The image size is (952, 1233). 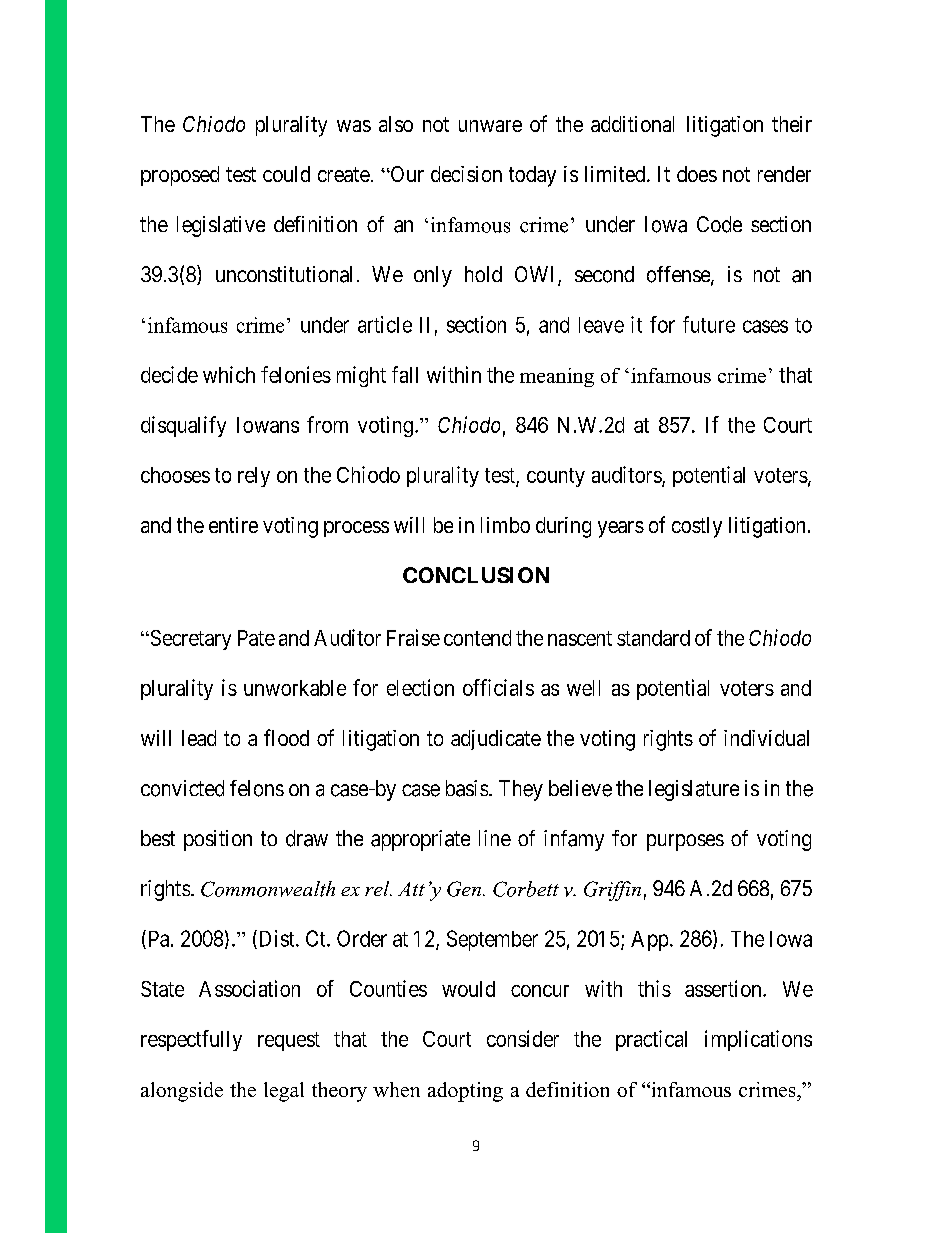 I want to click on implications, so click(x=758, y=1040).
